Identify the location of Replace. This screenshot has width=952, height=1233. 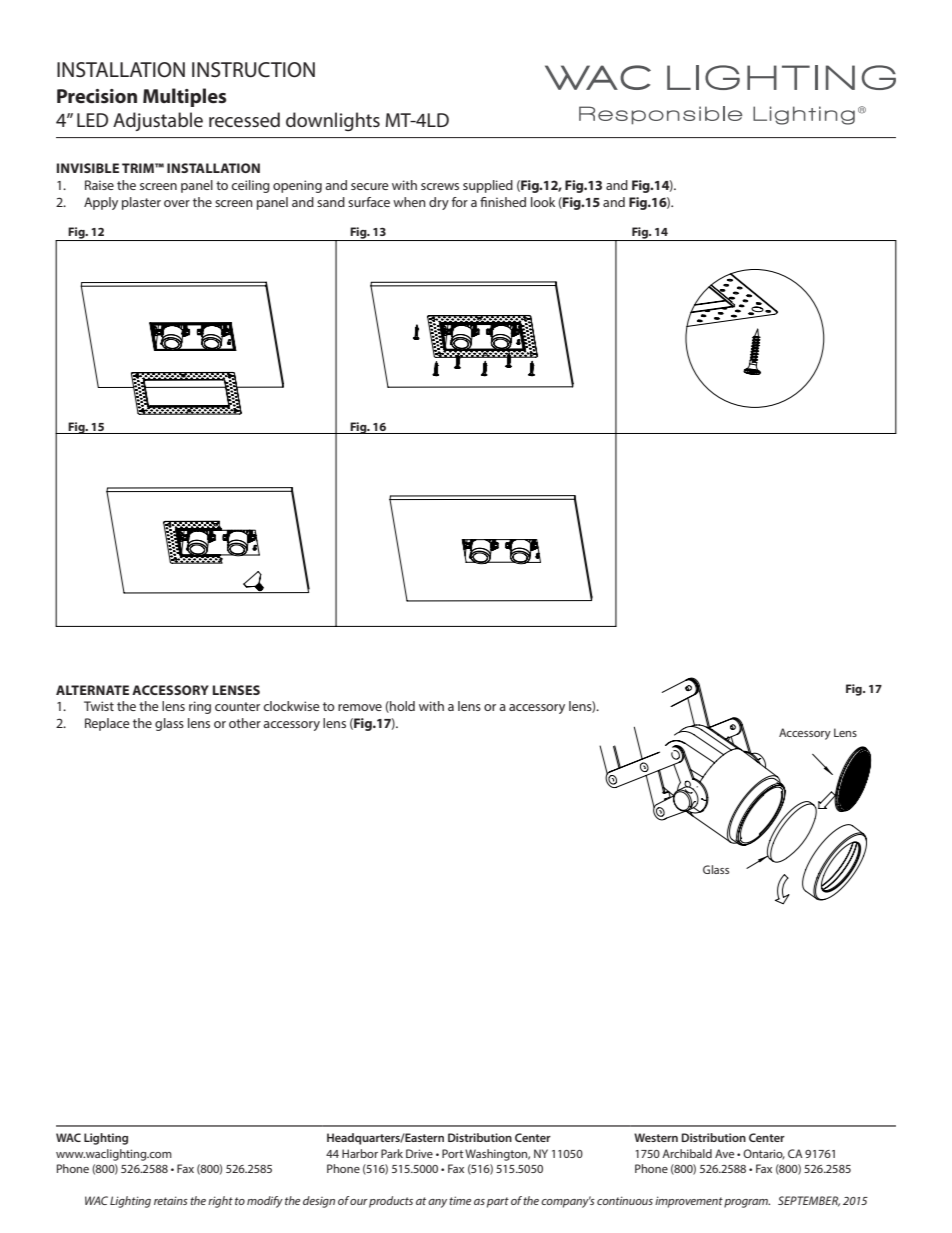
(107, 724).
